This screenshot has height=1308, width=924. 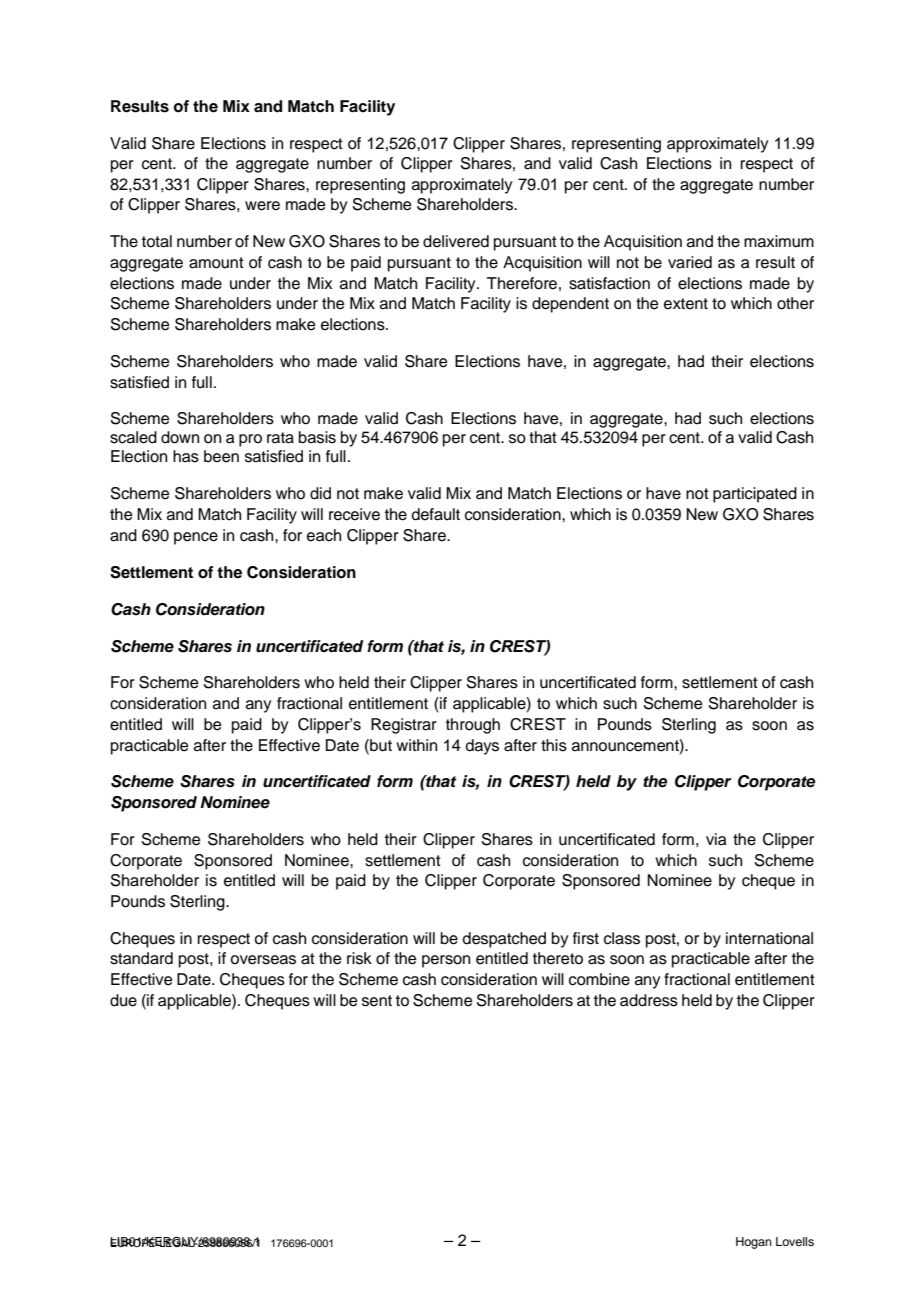 What do you see at coordinates (649, 1000) in the screenshot?
I see `address` at bounding box center [649, 1000].
